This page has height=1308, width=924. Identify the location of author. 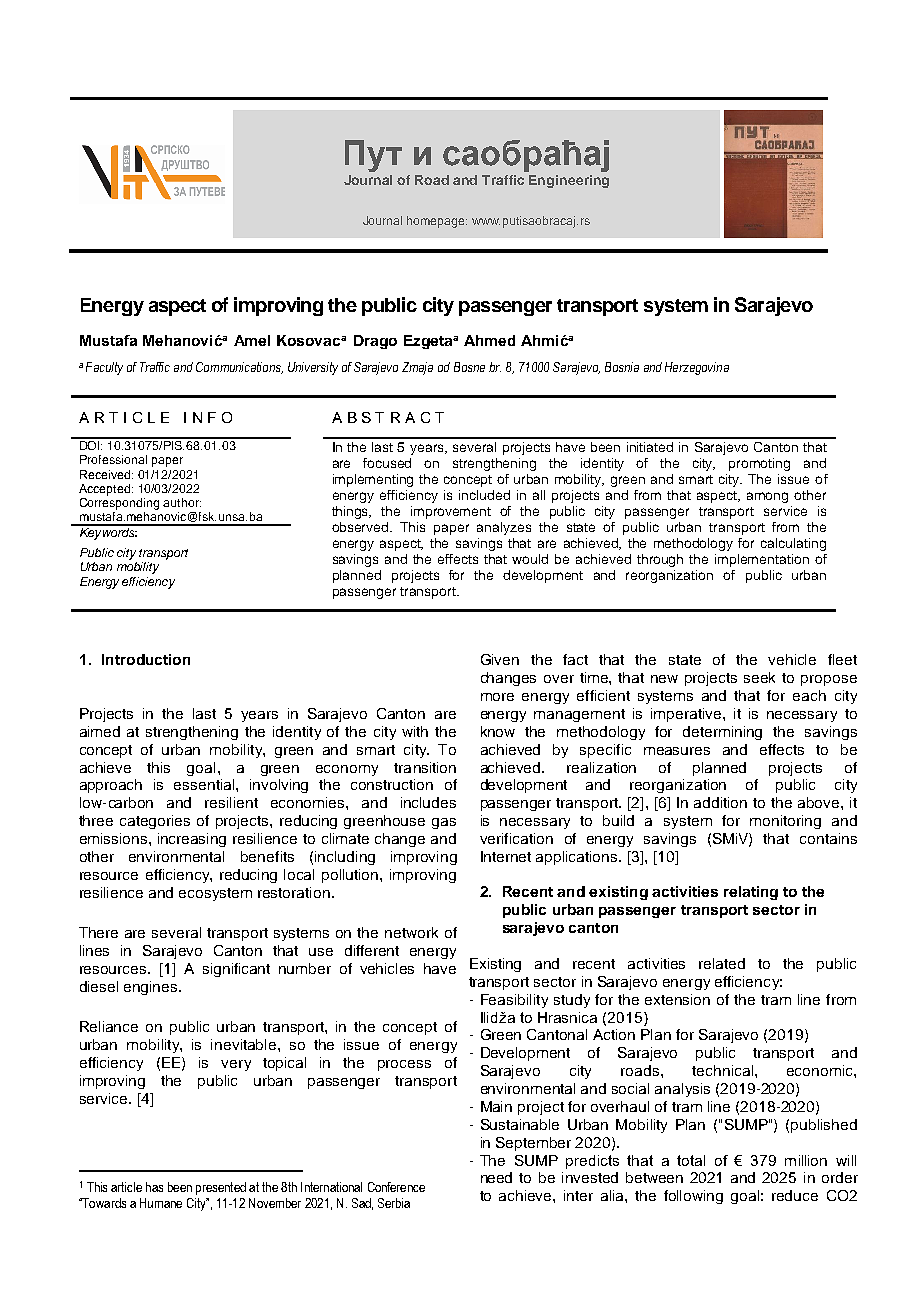
(182, 502).
